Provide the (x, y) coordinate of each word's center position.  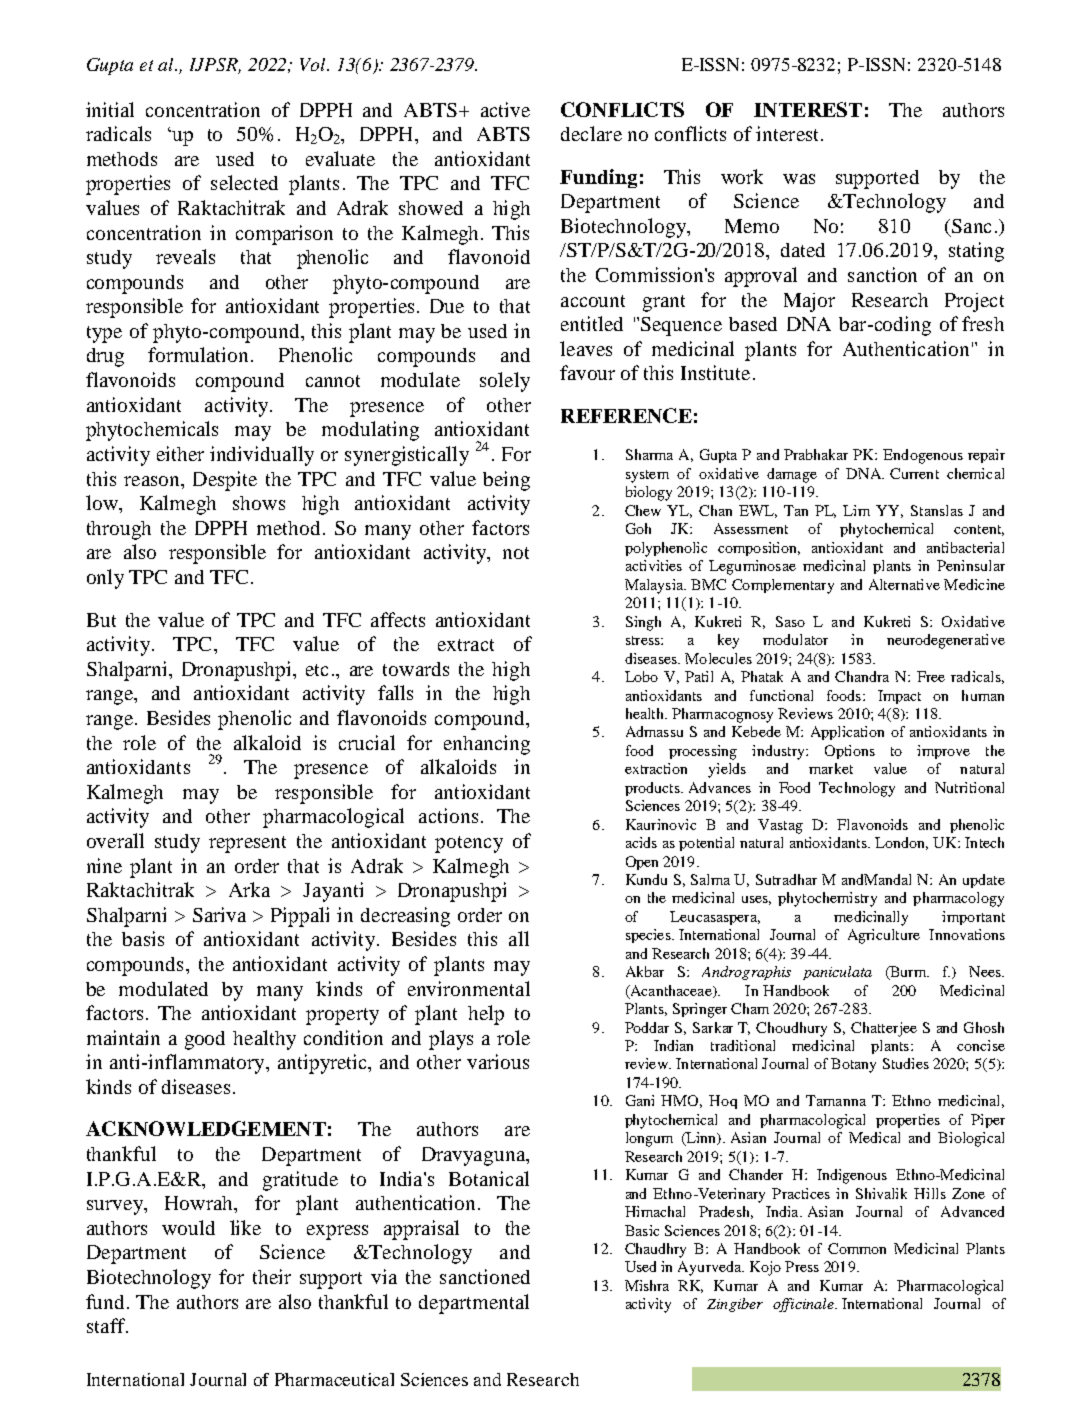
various (498, 1061)
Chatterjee (884, 1029)
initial (110, 109)
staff (107, 1325)
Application (847, 733)
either (180, 453)
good (205, 1040)
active (505, 109)
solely (505, 382)
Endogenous (923, 456)
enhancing (487, 745)
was (799, 179)
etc (317, 670)
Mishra (647, 1285)
